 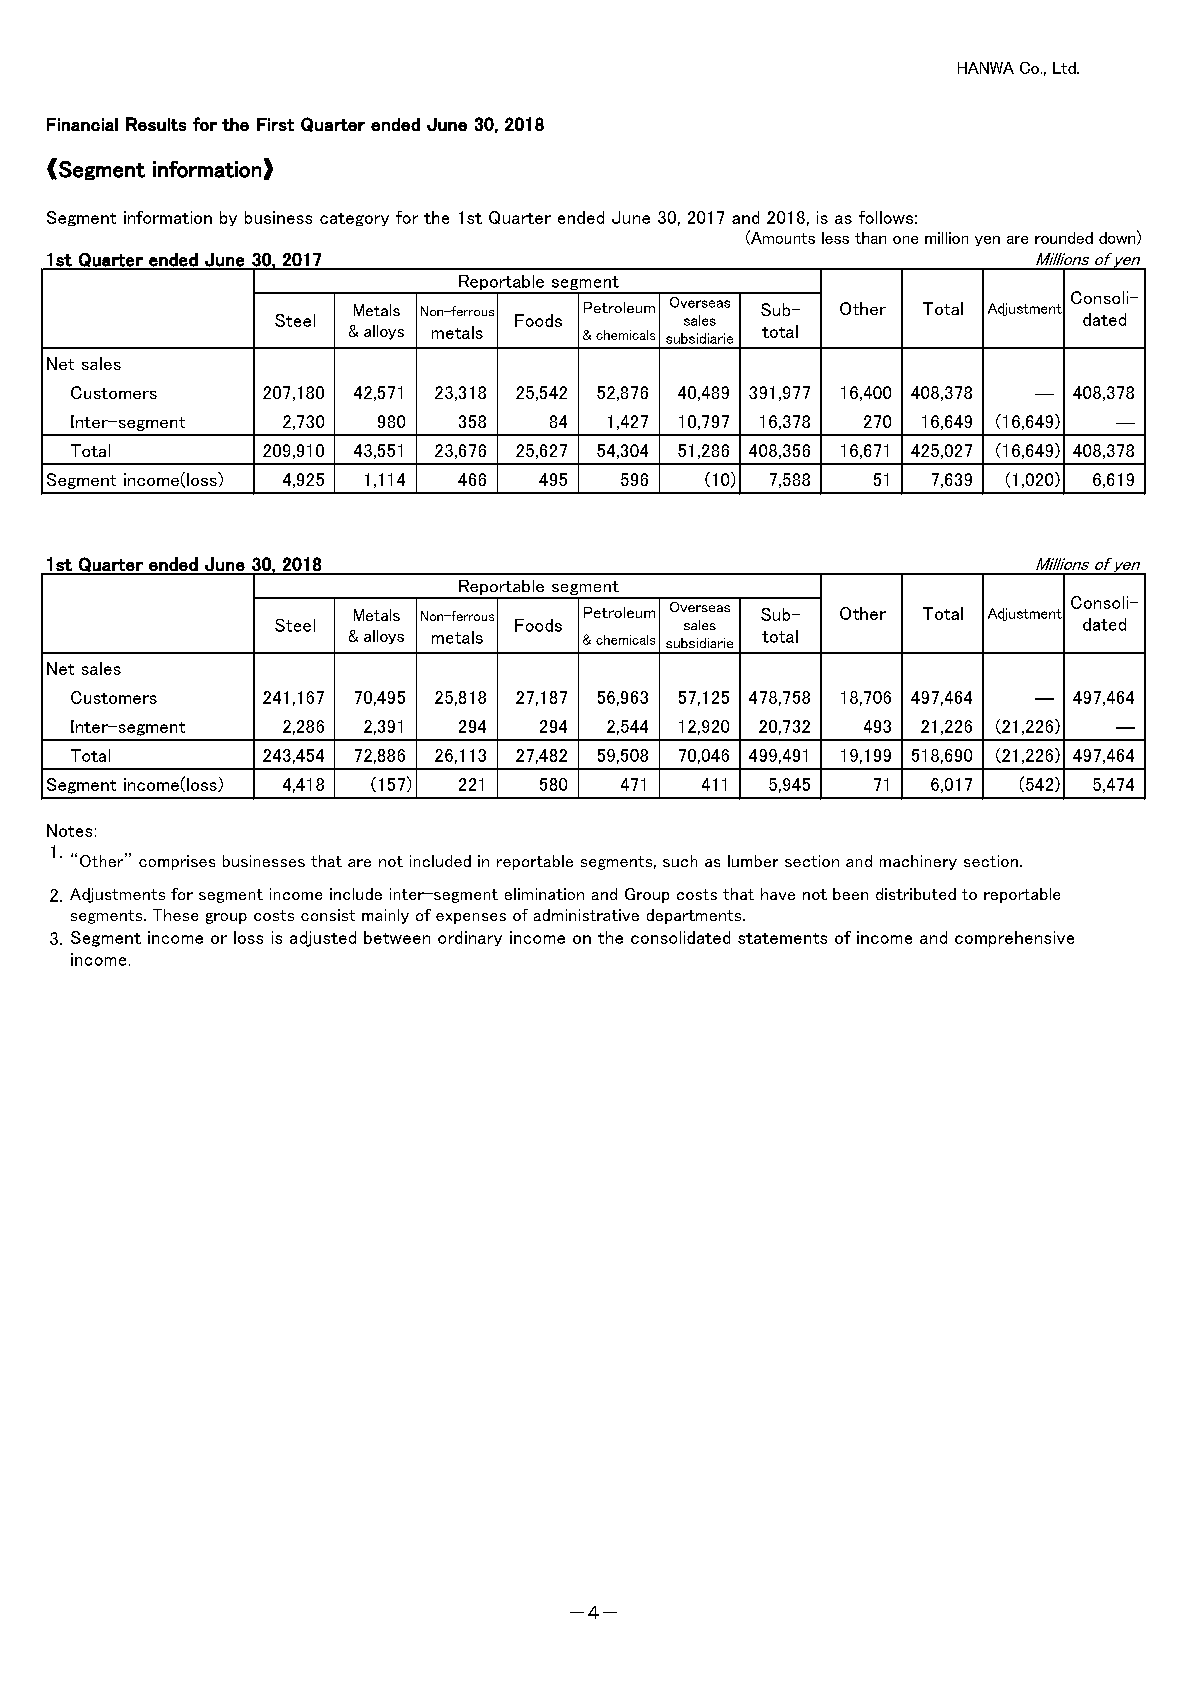 What do you see at coordinates (586, 915) in the image?
I see `administrative` at bounding box center [586, 915].
